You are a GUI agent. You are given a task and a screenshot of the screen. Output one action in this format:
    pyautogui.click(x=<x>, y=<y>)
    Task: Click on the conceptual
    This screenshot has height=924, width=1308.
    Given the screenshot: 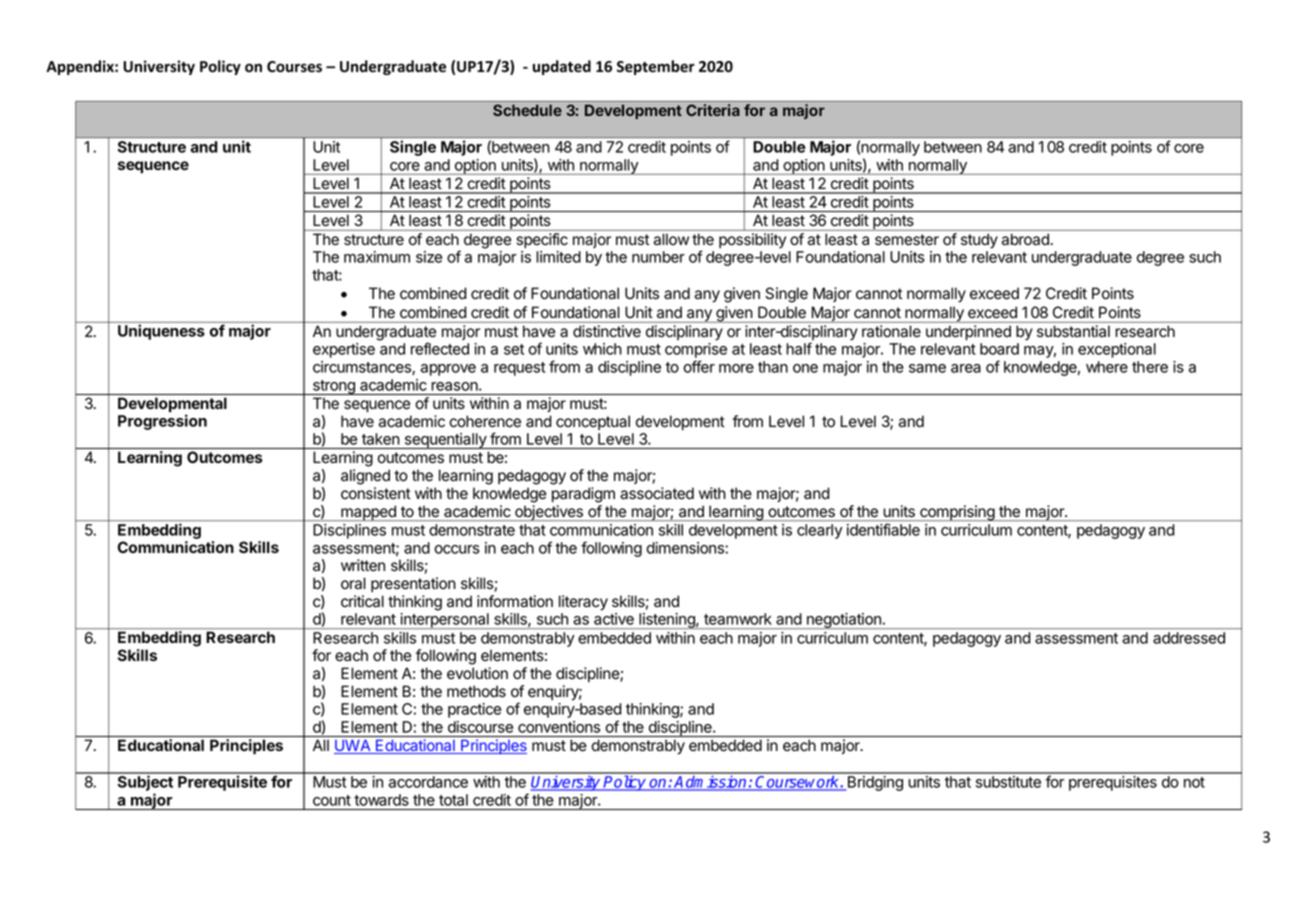 What is the action you would take?
    pyautogui.click(x=593, y=422)
